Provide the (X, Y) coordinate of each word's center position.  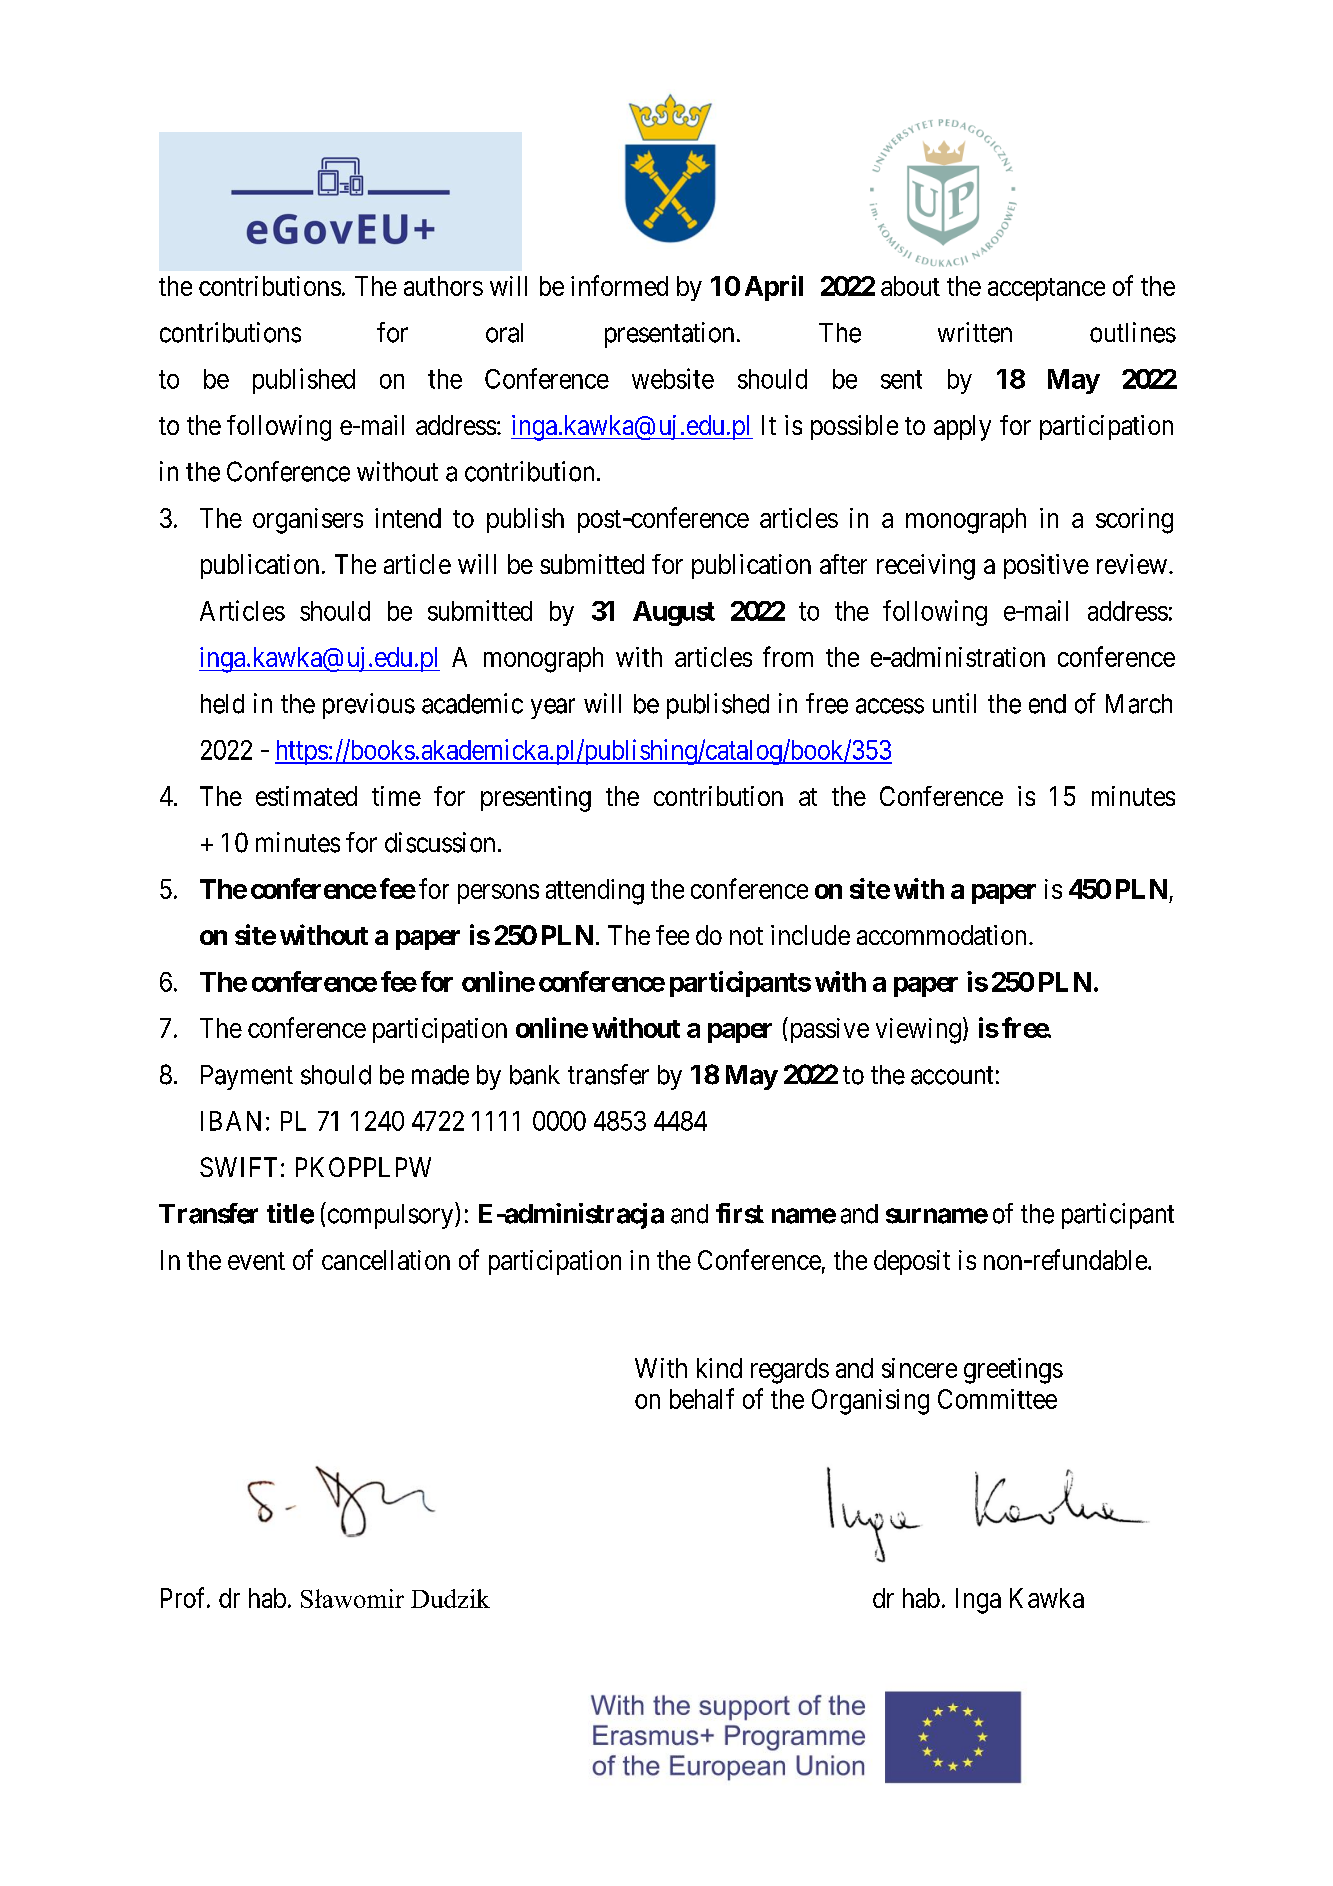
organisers (308, 521)
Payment (247, 1077)
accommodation (941, 935)
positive (1046, 566)
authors (443, 286)
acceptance (1046, 289)
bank (535, 1075)
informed (619, 285)
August (674, 613)
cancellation (386, 1260)
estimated (306, 796)
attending (595, 892)
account (952, 1075)
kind (719, 1368)
